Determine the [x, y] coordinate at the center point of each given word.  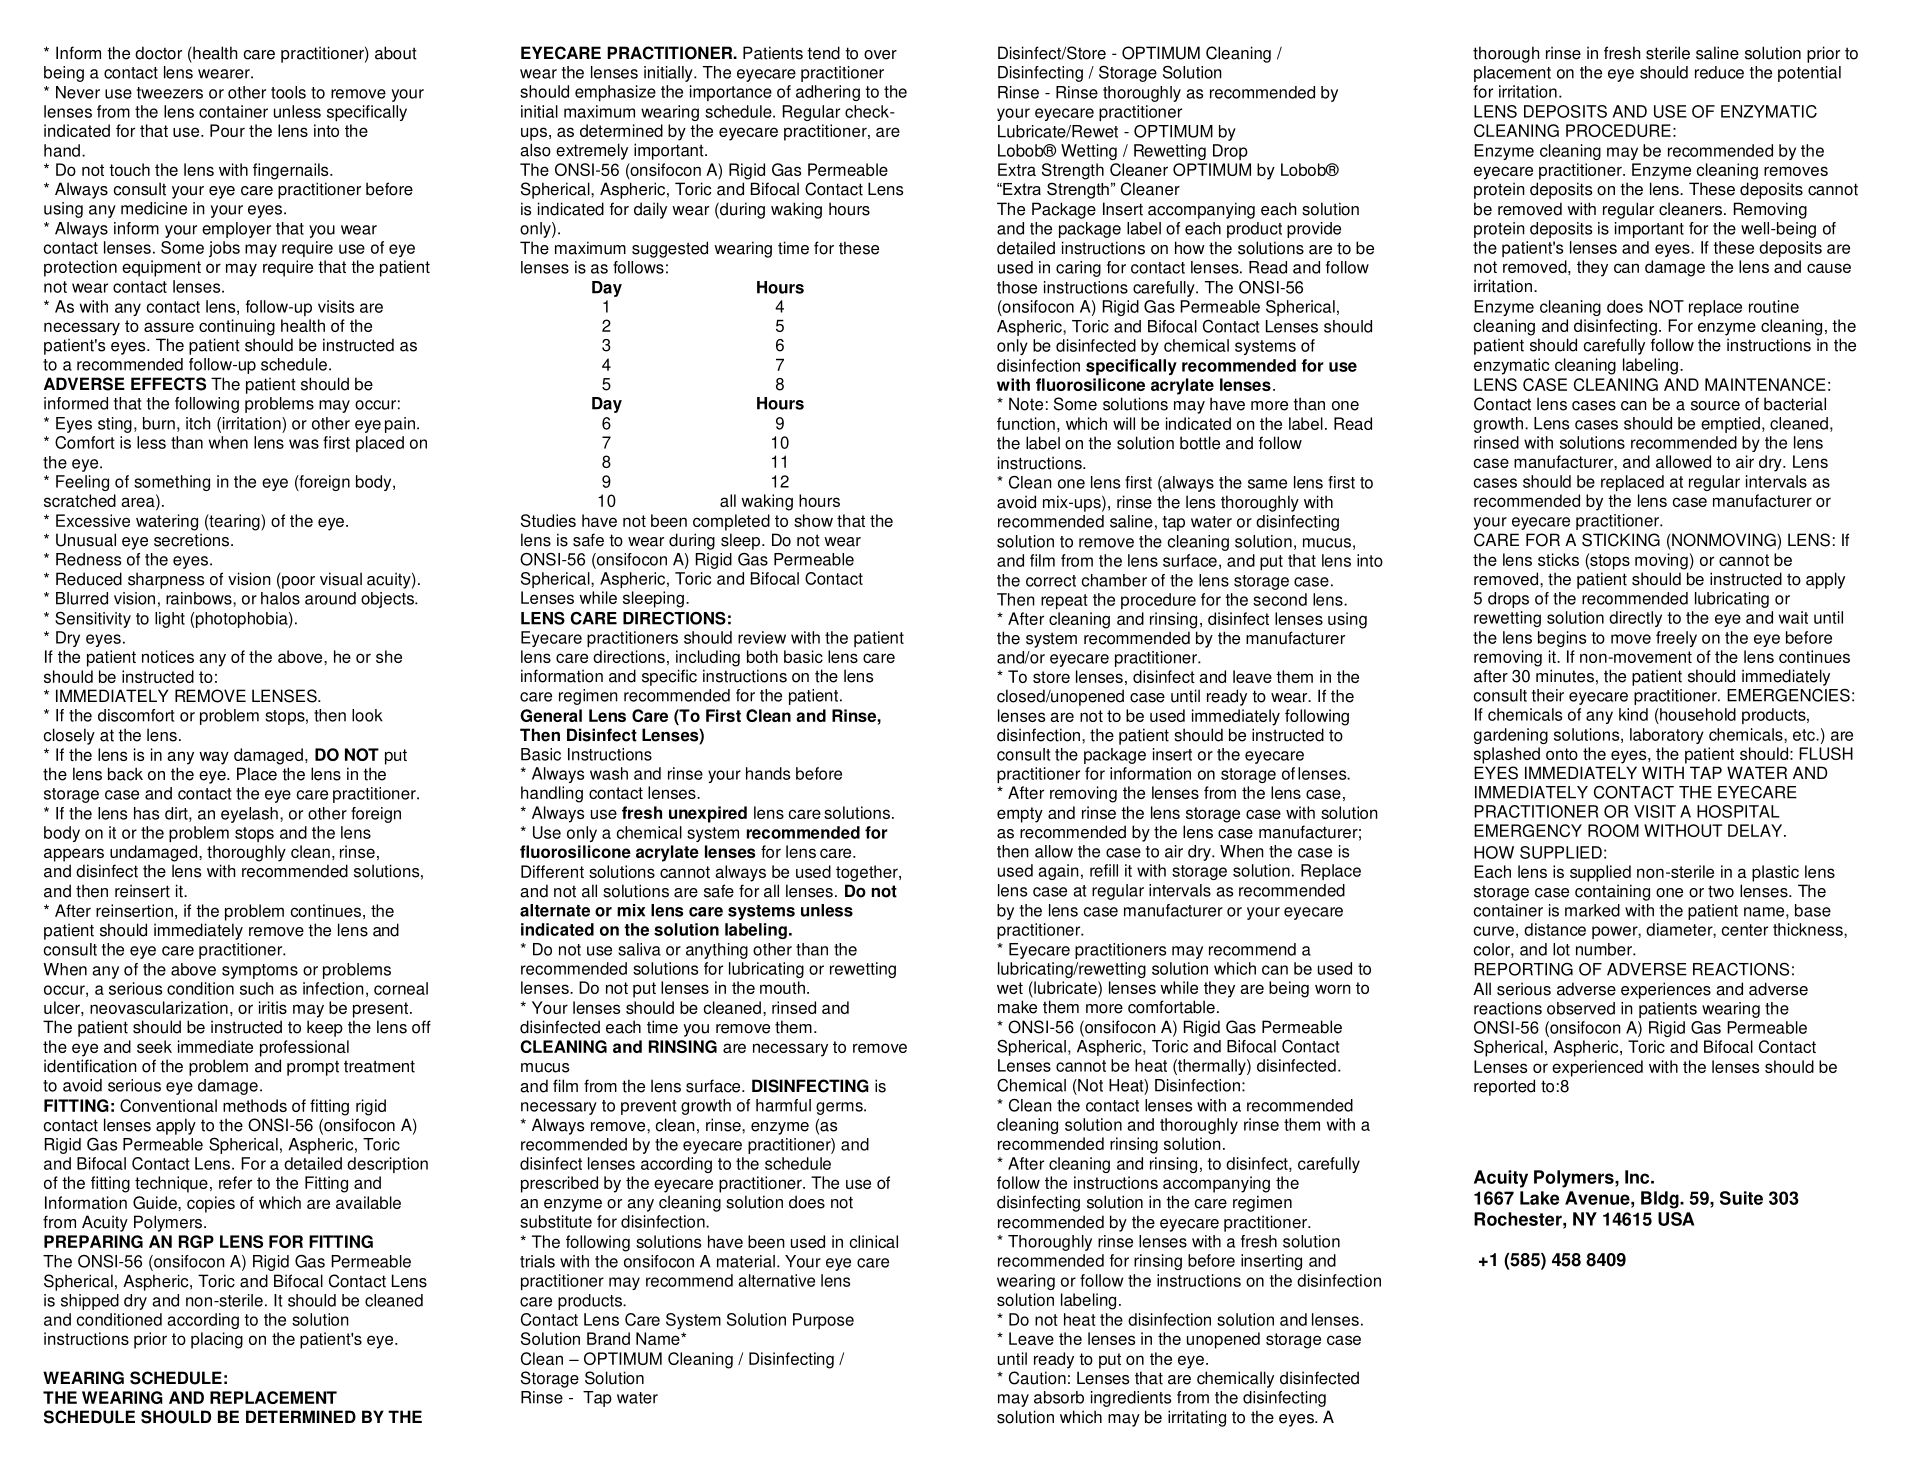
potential [1809, 74]
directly [1635, 619]
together [868, 873]
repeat [1064, 601]
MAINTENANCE [1765, 384]
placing [217, 1340]
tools [288, 92]
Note [1026, 404]
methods [255, 1105]
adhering [828, 93]
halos [280, 598]
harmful [783, 1105]
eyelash [249, 815]
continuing [237, 327]
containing [1612, 892]
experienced [1597, 1068]
